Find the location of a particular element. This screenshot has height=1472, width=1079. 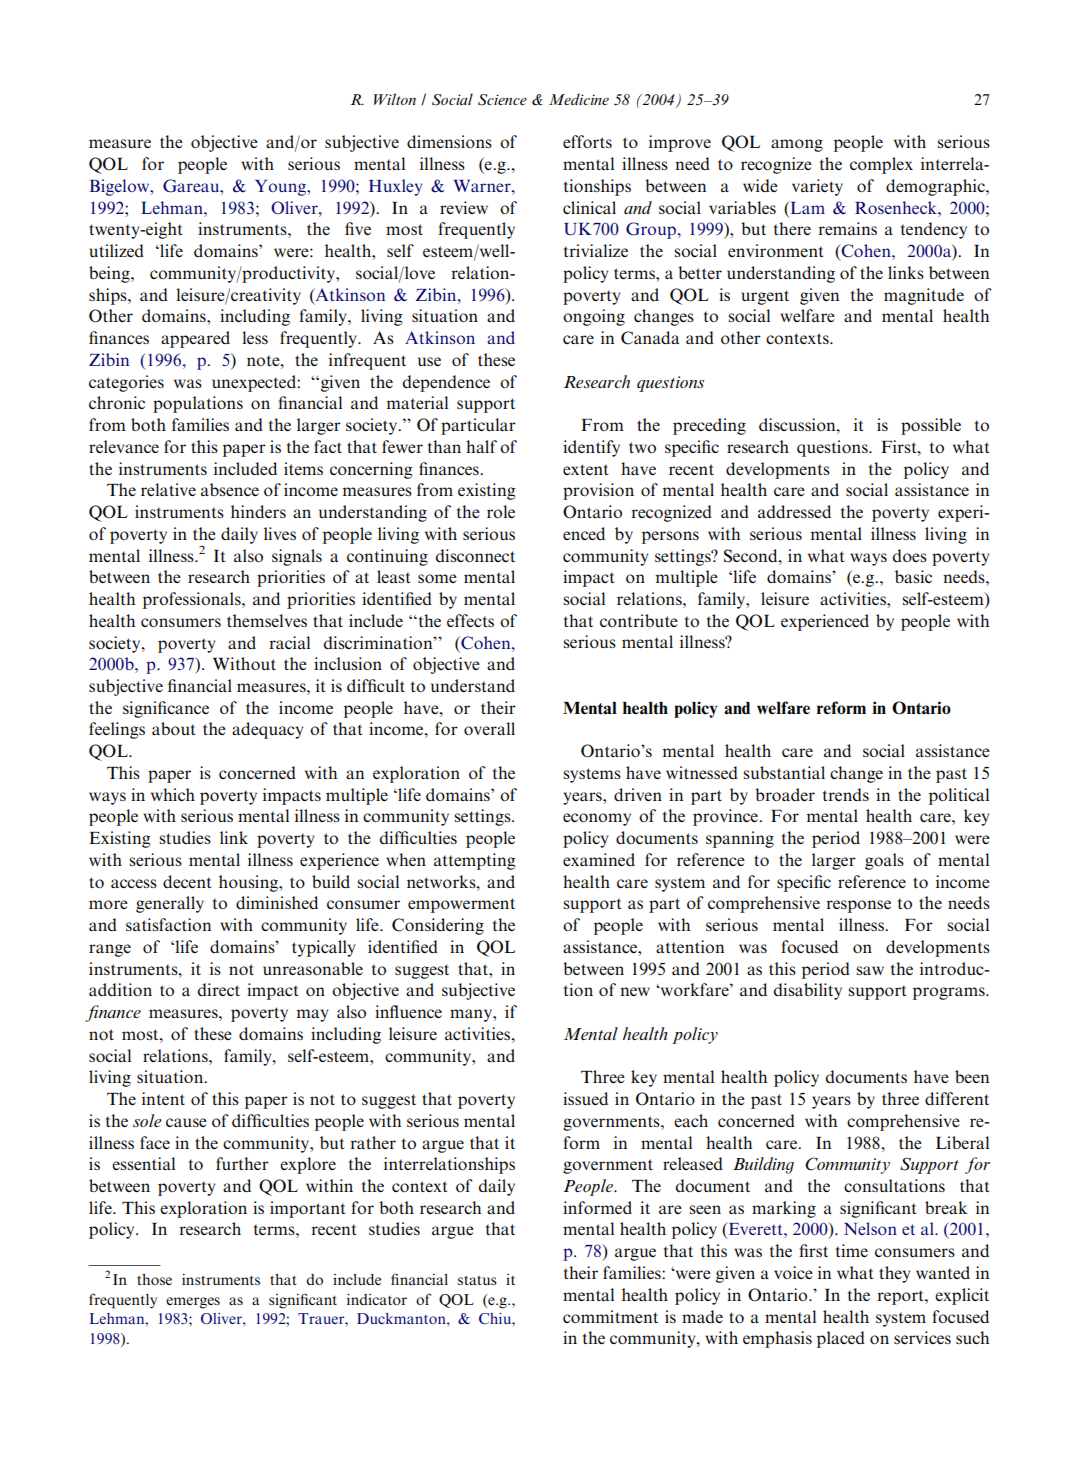

Young is located at coordinates (282, 188).
